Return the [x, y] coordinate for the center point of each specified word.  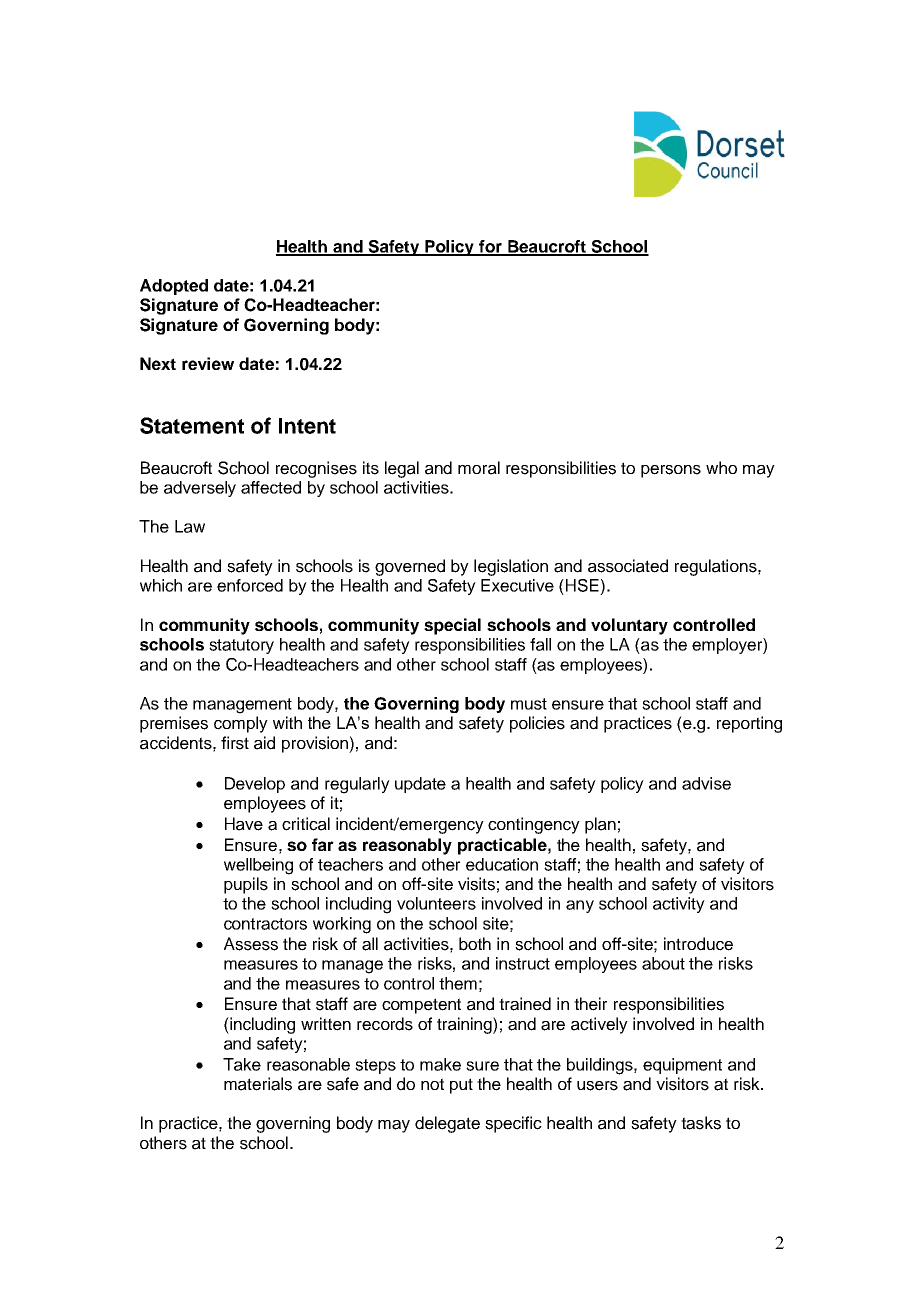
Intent [307, 426]
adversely [200, 489]
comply [241, 724]
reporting [749, 724]
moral [479, 468]
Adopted [174, 287]
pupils [246, 885]
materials [258, 1084]
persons [671, 471]
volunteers [436, 903]
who [721, 467]
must [529, 704]
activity [679, 905]
